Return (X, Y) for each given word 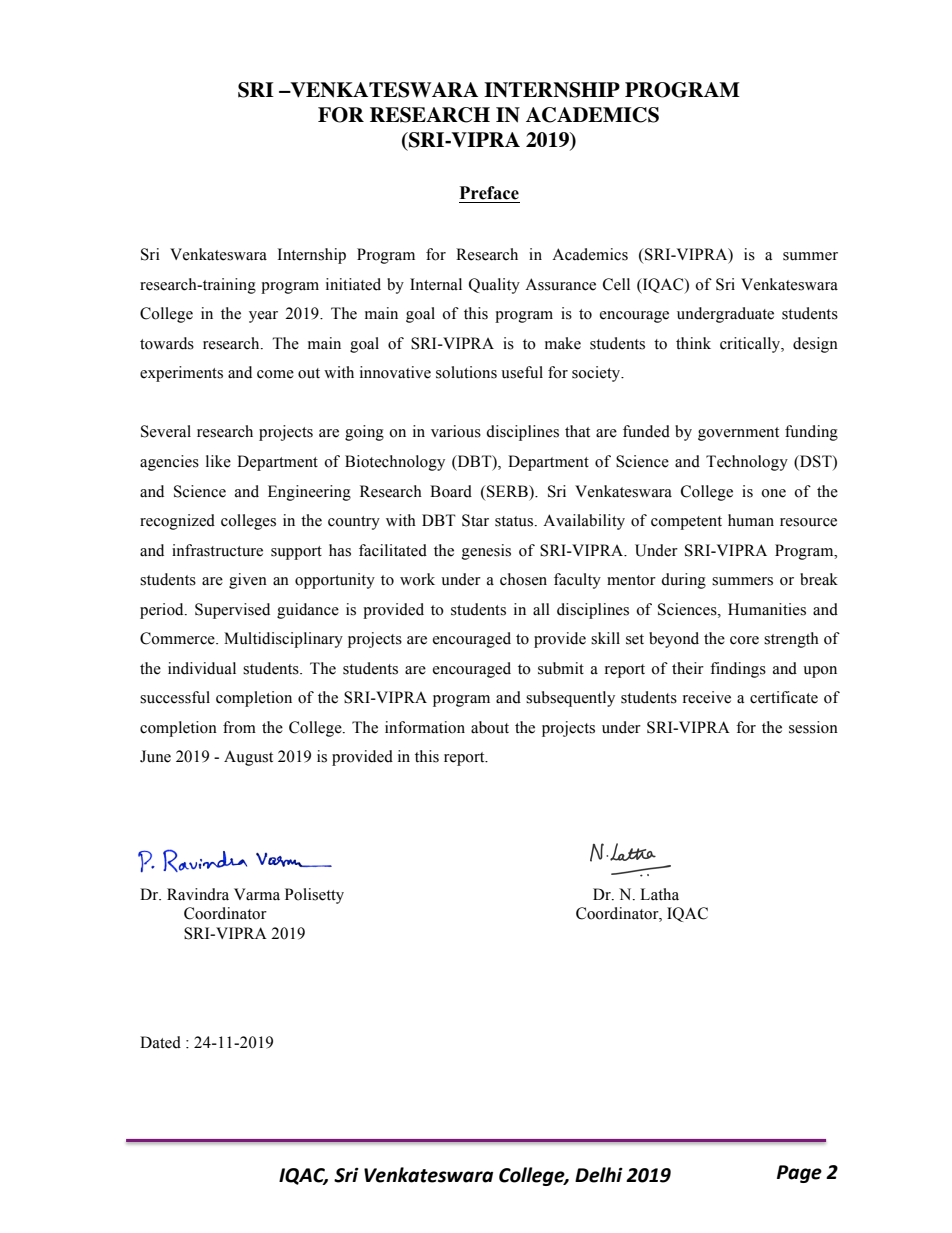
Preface (489, 193)
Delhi (599, 1175)
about (490, 727)
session (813, 727)
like (218, 461)
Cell (616, 284)
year (263, 317)
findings (738, 670)
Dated (160, 1042)
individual (202, 668)
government (738, 434)
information (425, 727)
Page (799, 1174)
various (456, 431)
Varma (257, 894)
